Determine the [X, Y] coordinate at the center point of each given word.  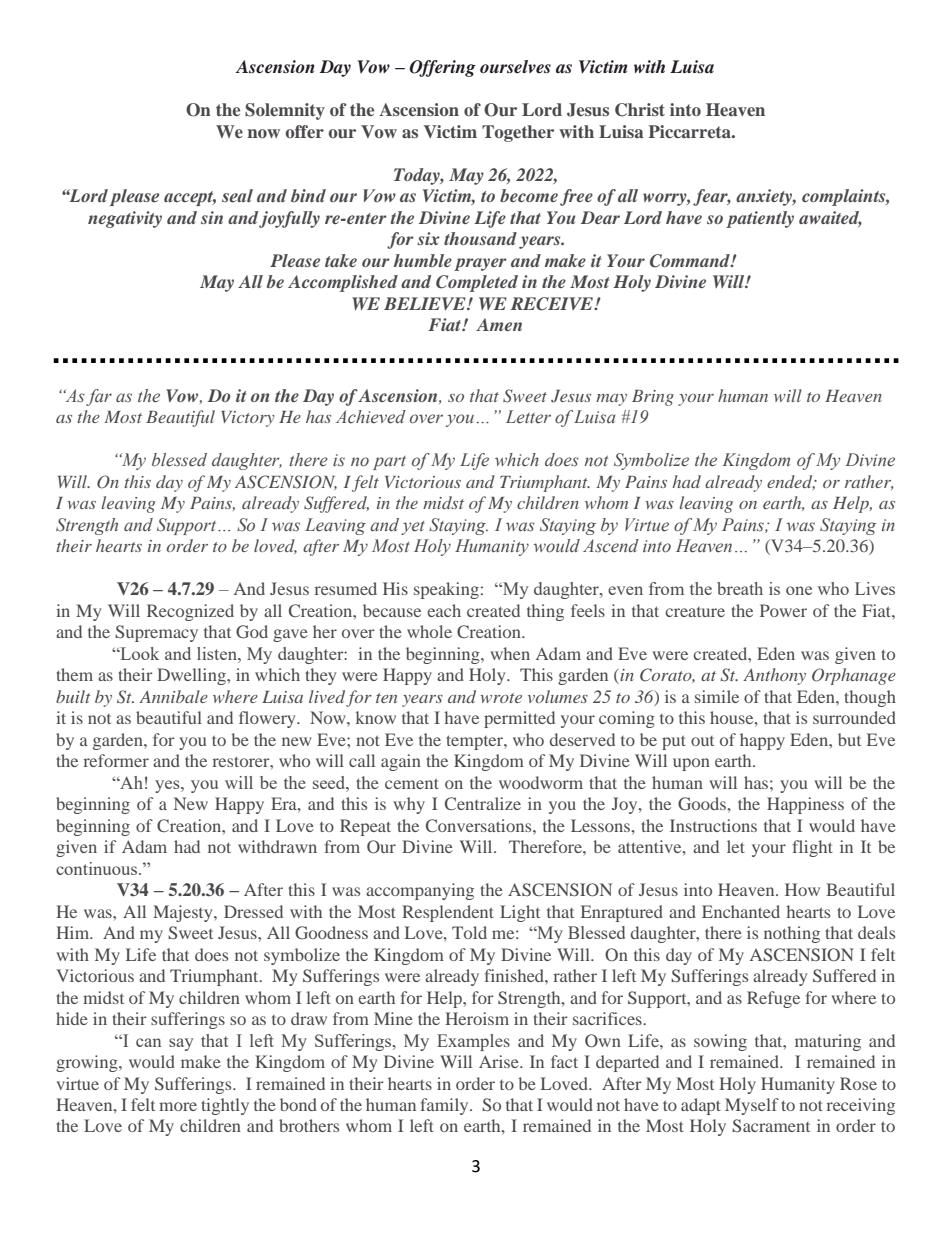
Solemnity [285, 111]
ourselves [515, 66]
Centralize [483, 803]
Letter [528, 417]
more [178, 1106]
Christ [640, 110]
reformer [116, 760]
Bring [653, 398]
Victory [248, 419]
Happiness [805, 805]
